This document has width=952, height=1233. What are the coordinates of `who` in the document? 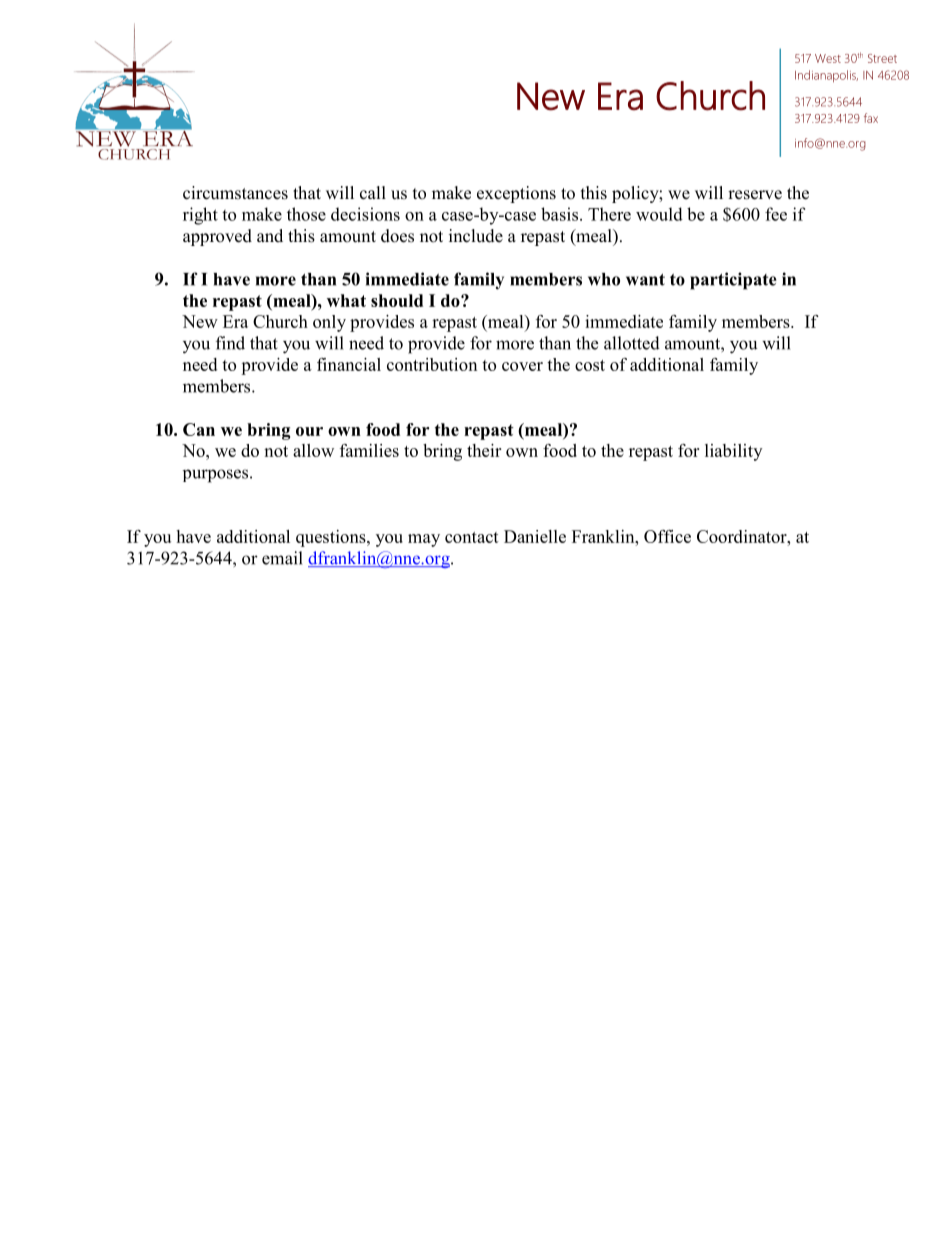 It's located at (604, 279).
